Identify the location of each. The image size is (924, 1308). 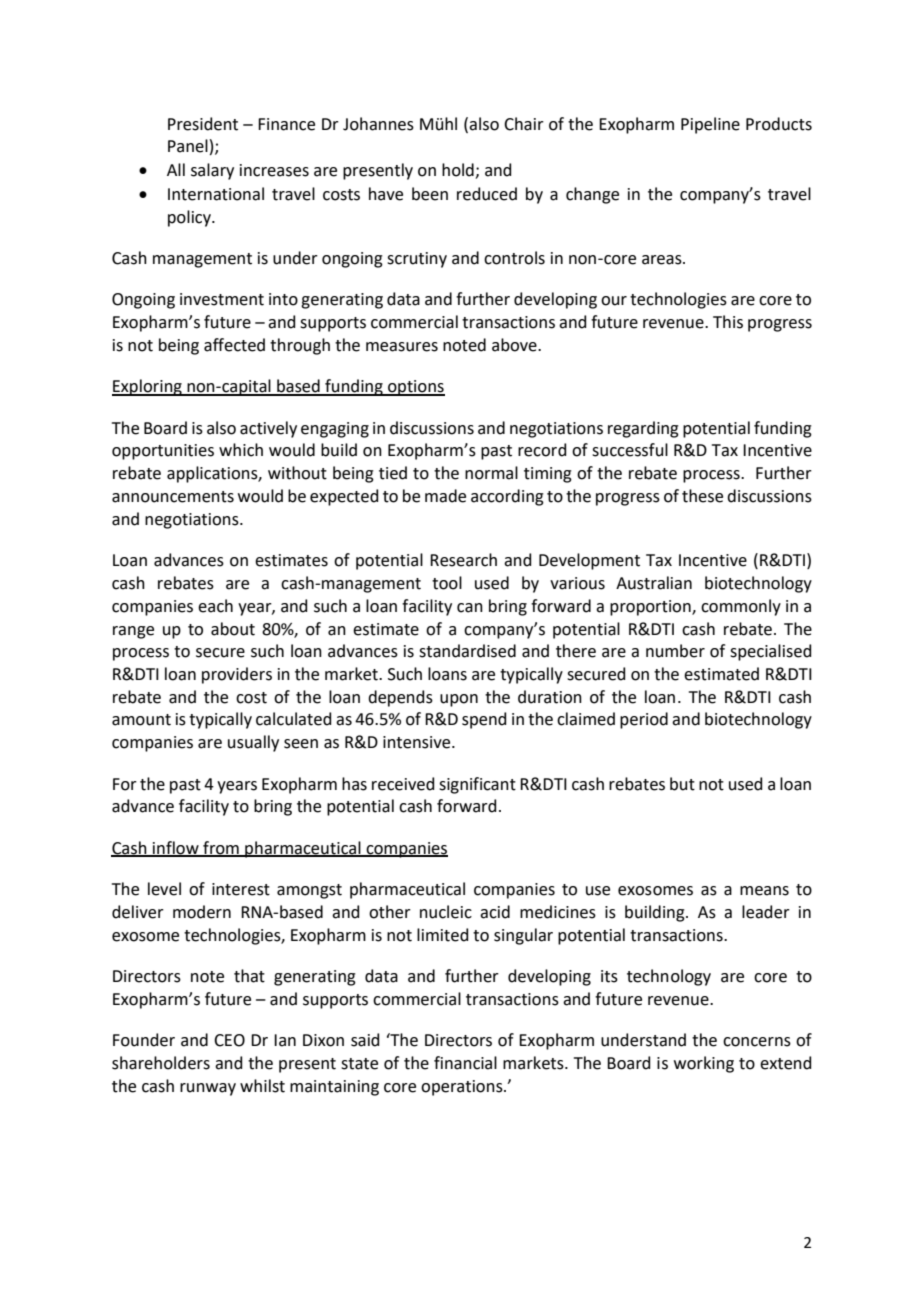
(215, 606).
